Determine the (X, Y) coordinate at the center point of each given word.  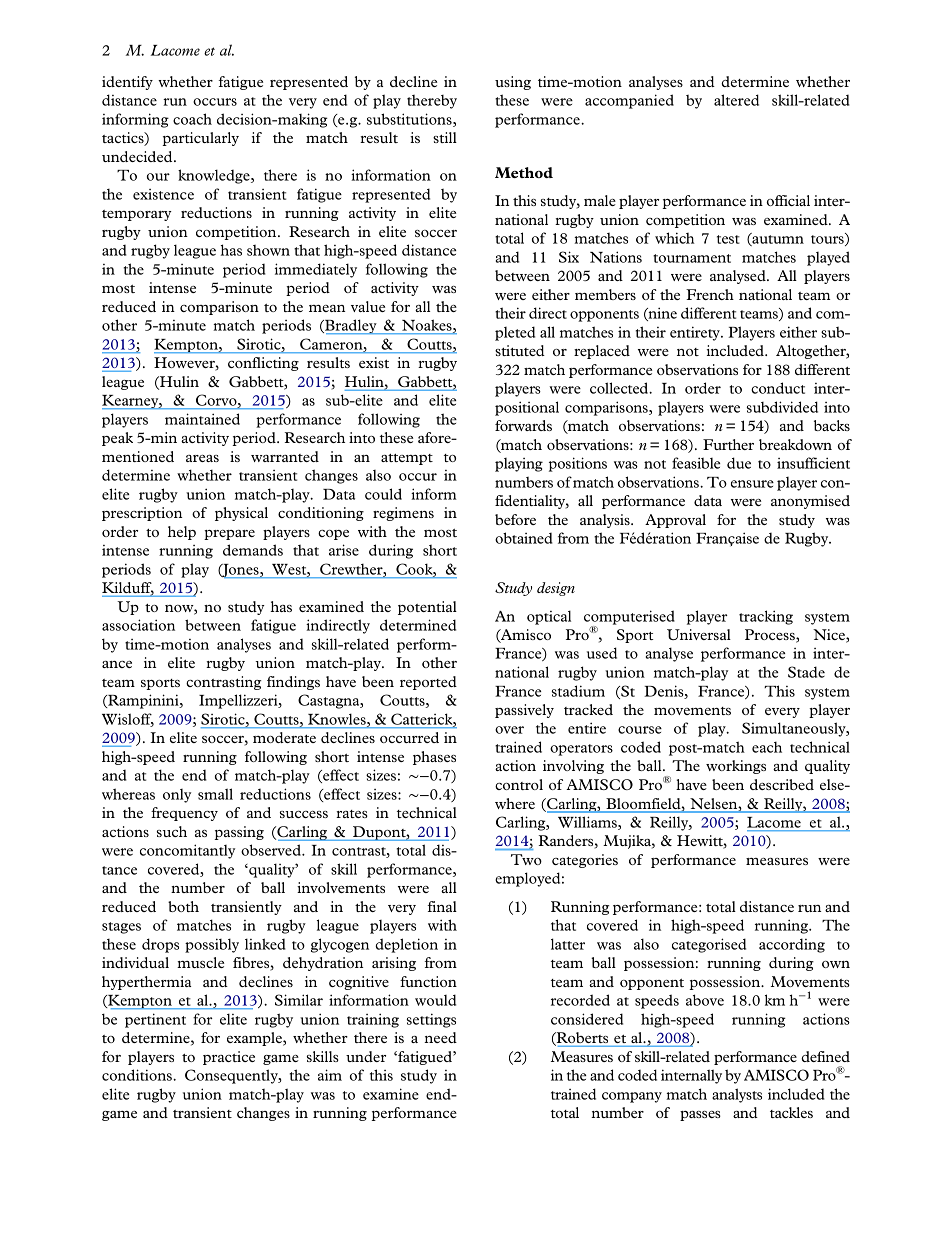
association (138, 625)
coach (192, 119)
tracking (766, 617)
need (440, 1037)
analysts (737, 1095)
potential (427, 608)
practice (229, 1058)
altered (736, 100)
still (445, 137)
